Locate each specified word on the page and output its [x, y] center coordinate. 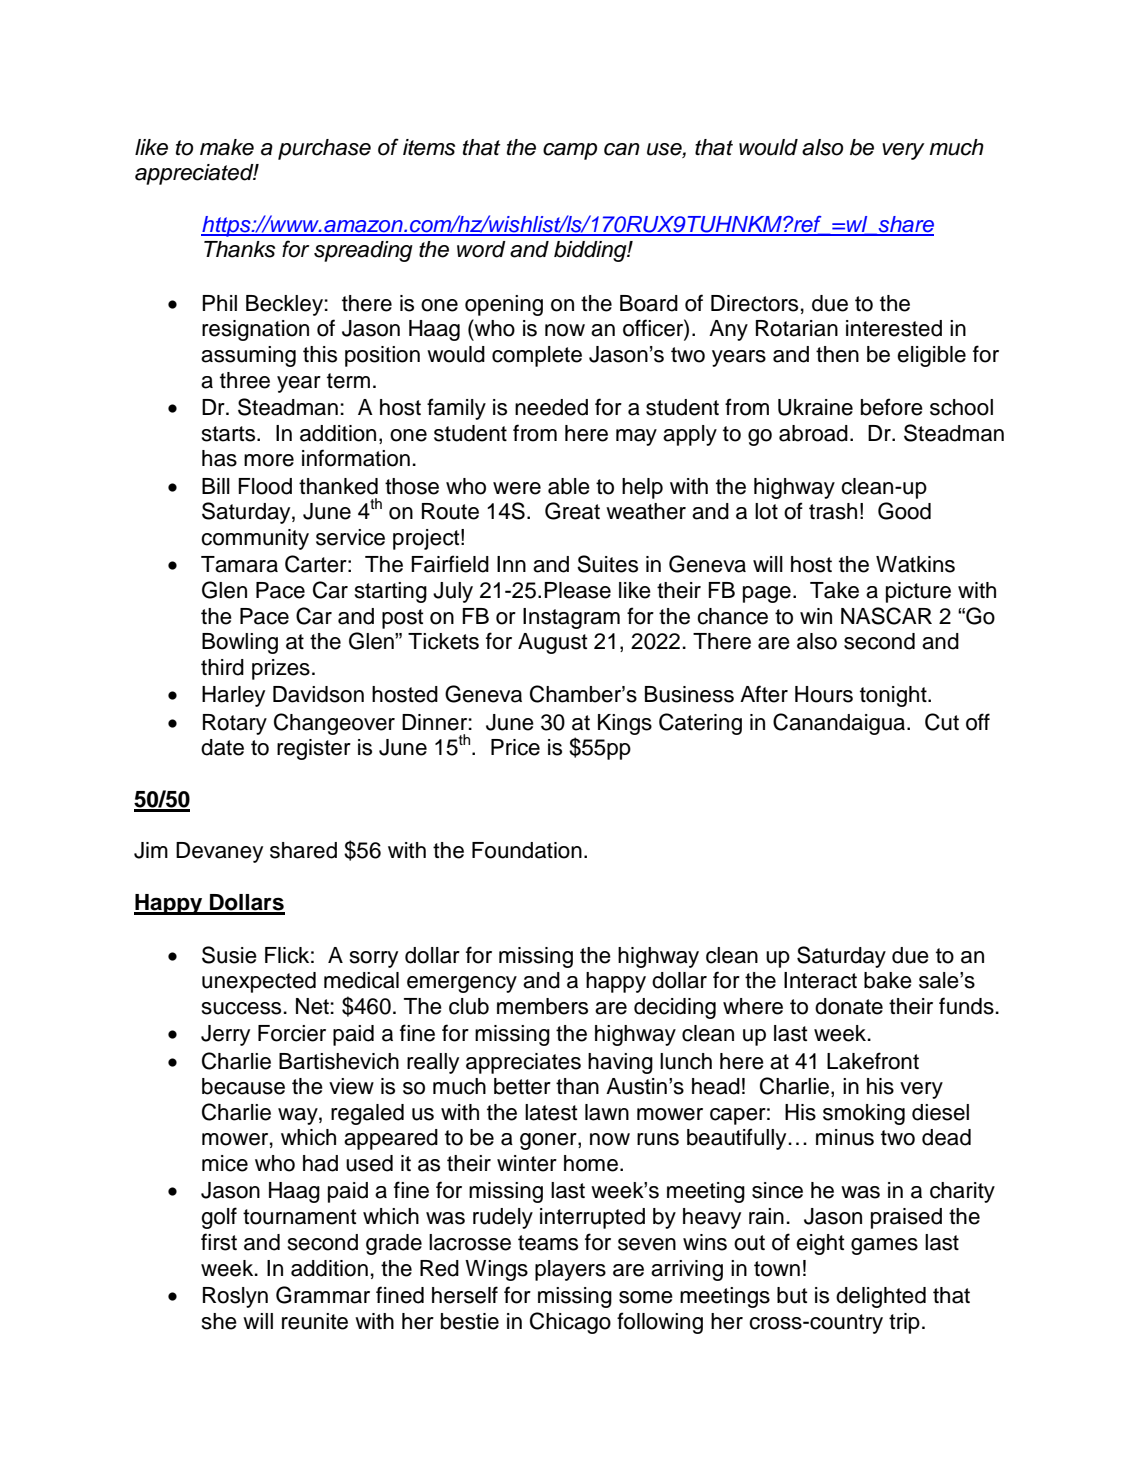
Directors [754, 303]
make [227, 147]
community [255, 539]
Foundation [527, 850]
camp [570, 151]
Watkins [915, 564]
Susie [229, 955]
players [570, 1270]
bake [888, 980]
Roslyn [235, 1297]
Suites [607, 564]
